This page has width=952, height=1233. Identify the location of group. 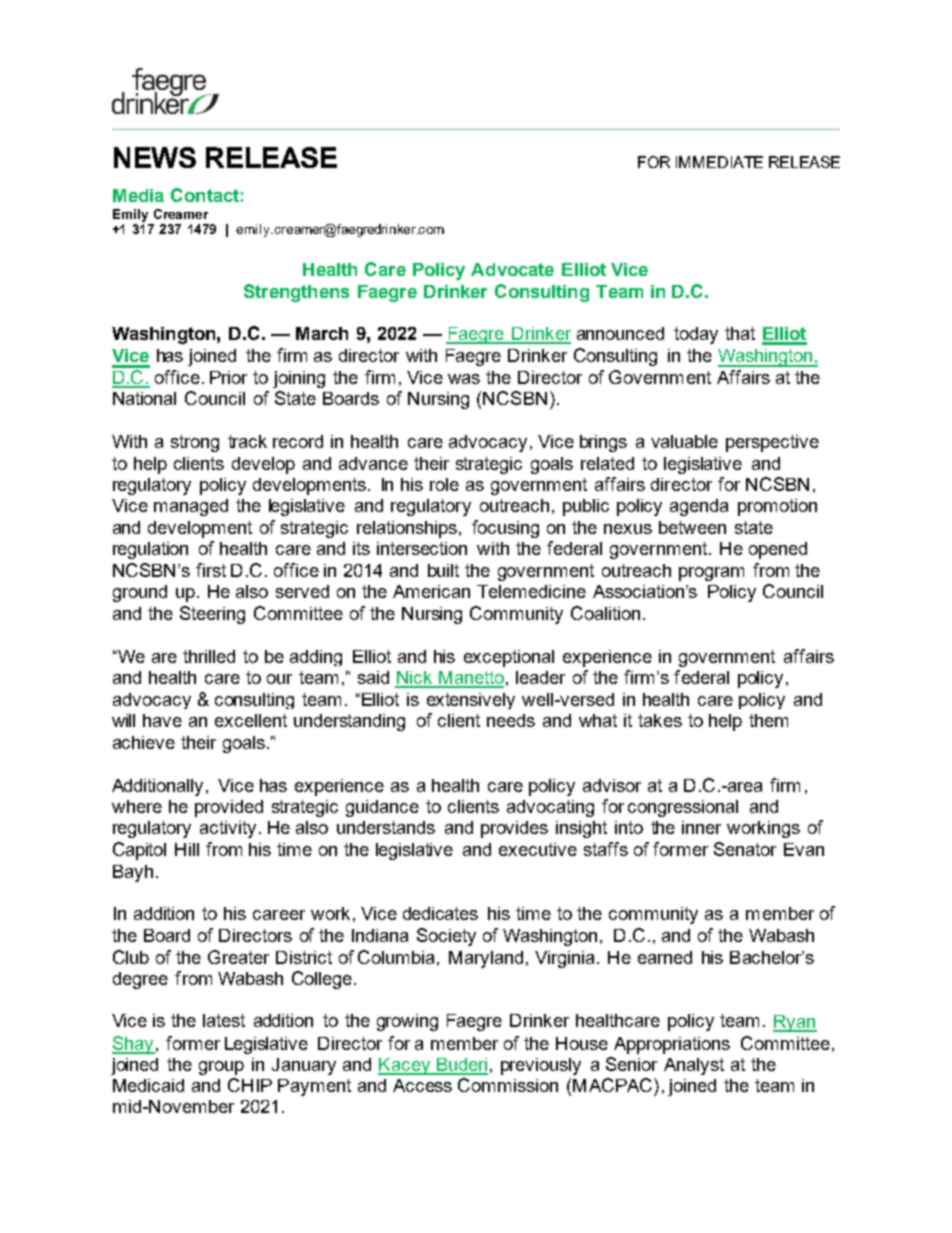
(221, 1068).
